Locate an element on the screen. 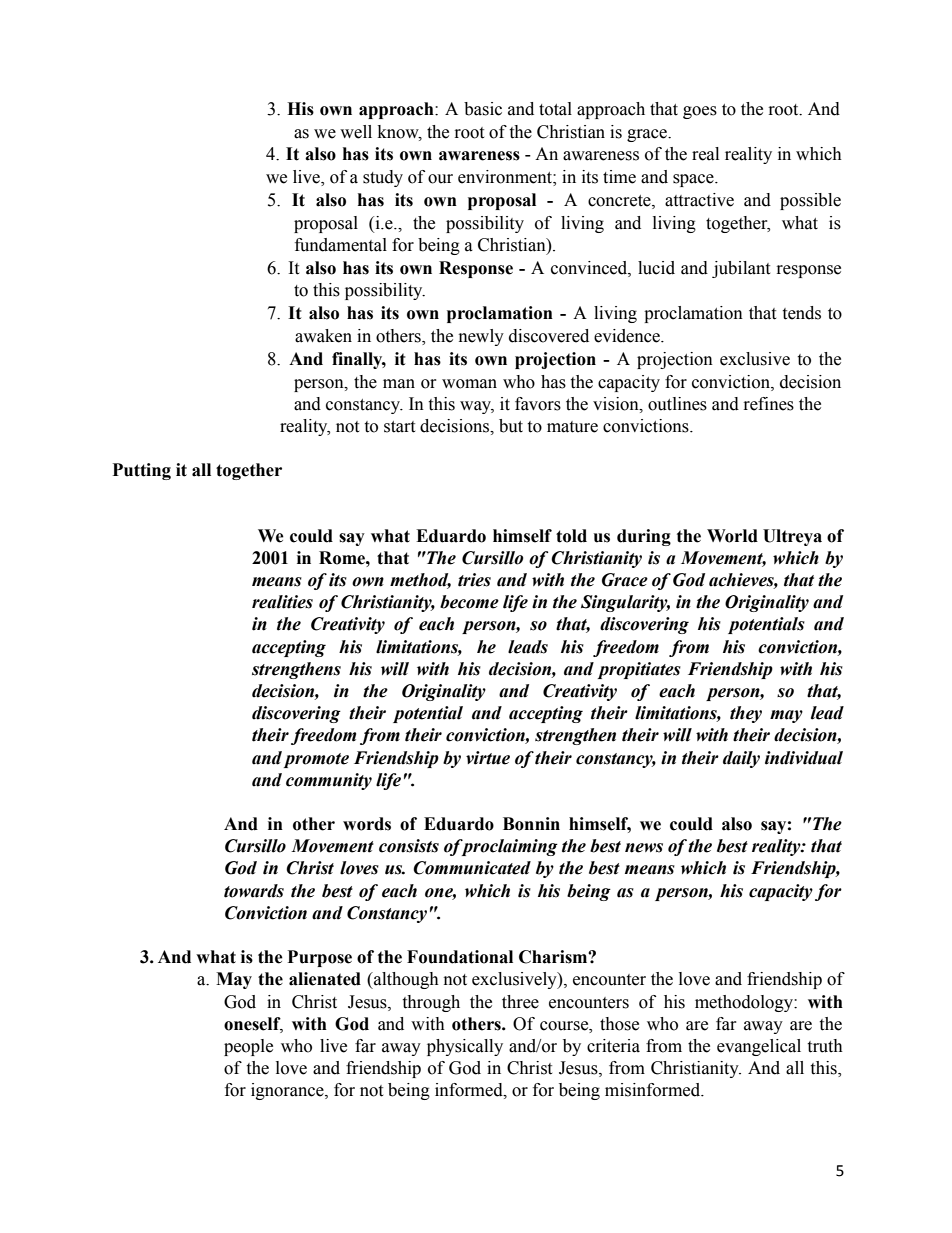  woman is located at coordinates (469, 384).
